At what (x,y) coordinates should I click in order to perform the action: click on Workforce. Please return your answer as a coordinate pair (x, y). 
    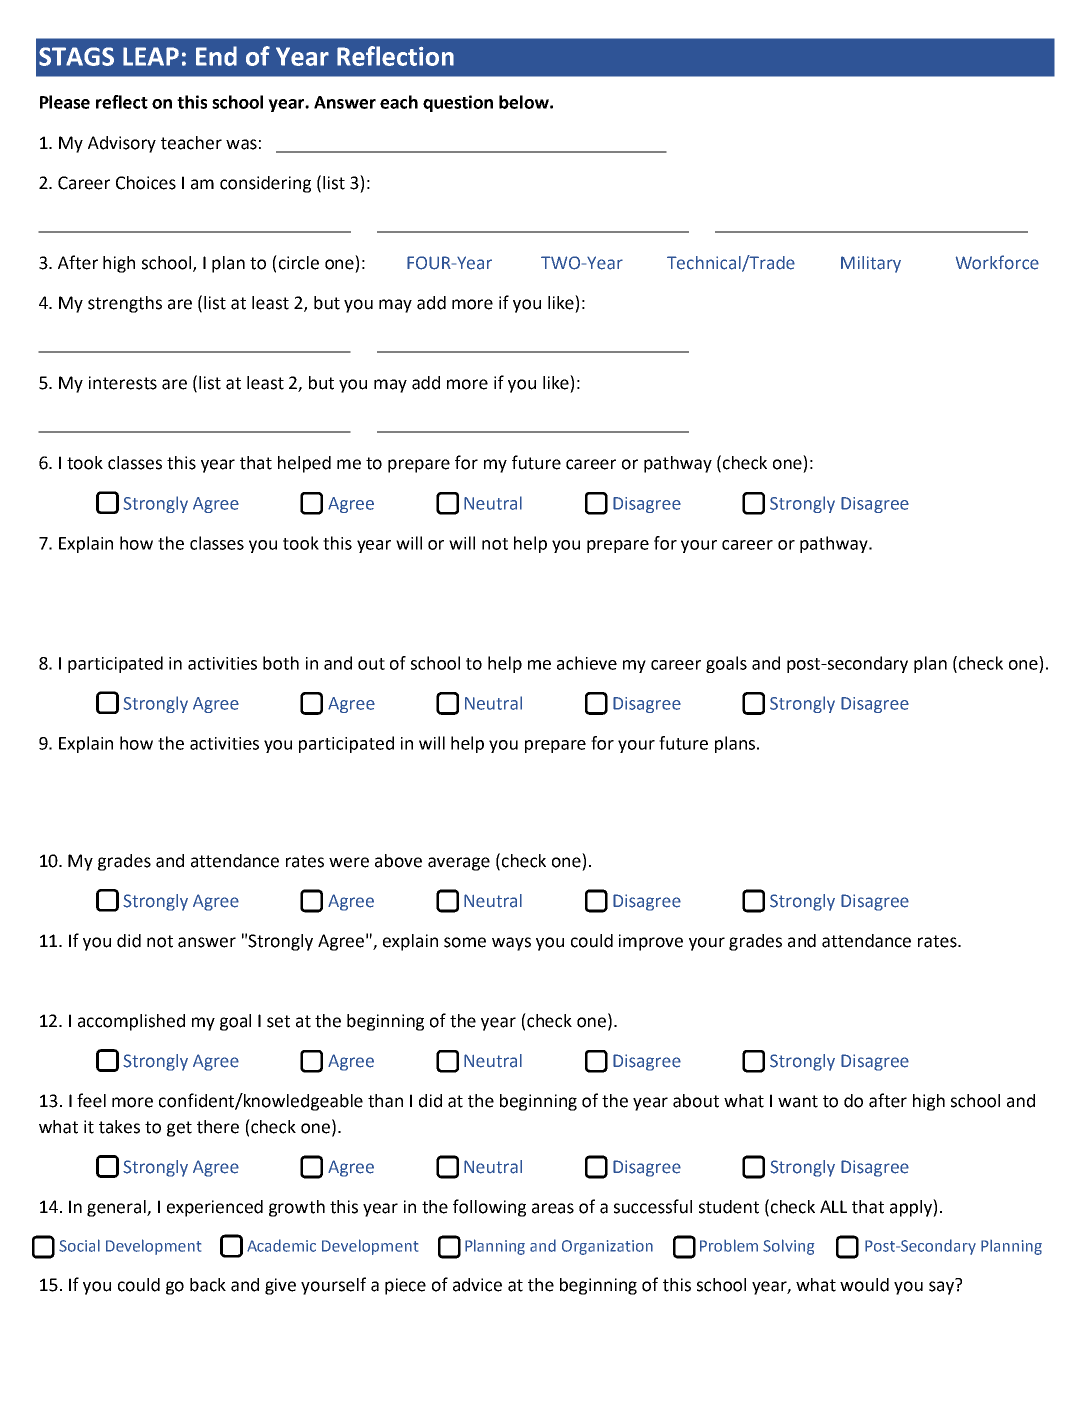
    Looking at the image, I should click on (997, 262).
